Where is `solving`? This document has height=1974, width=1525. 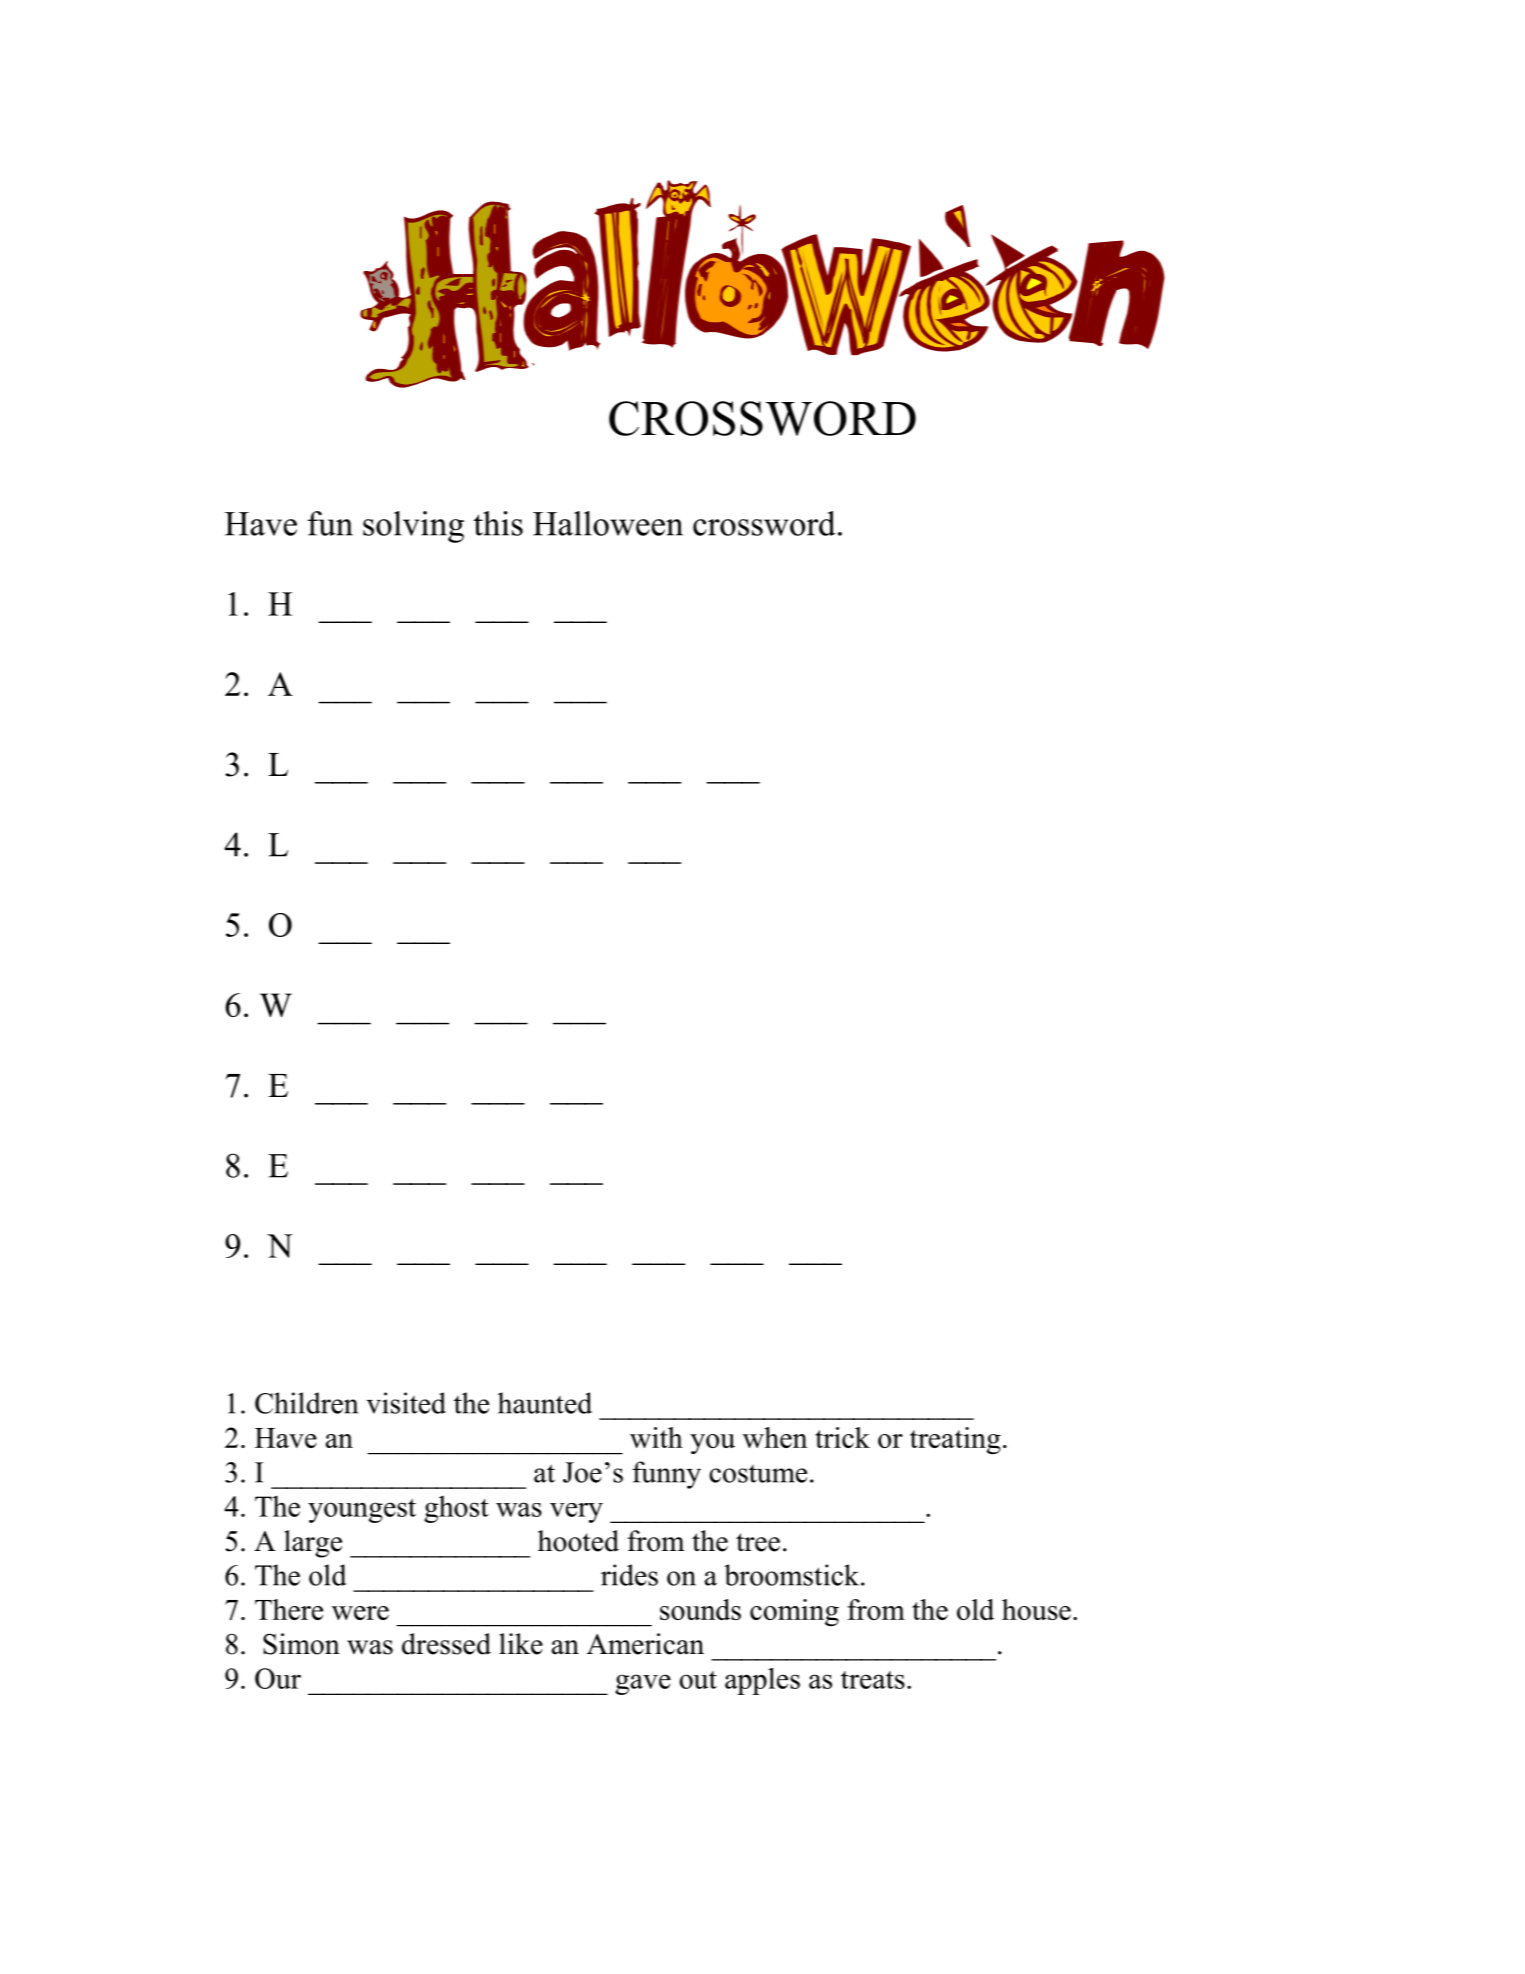
solving is located at coordinates (413, 527).
